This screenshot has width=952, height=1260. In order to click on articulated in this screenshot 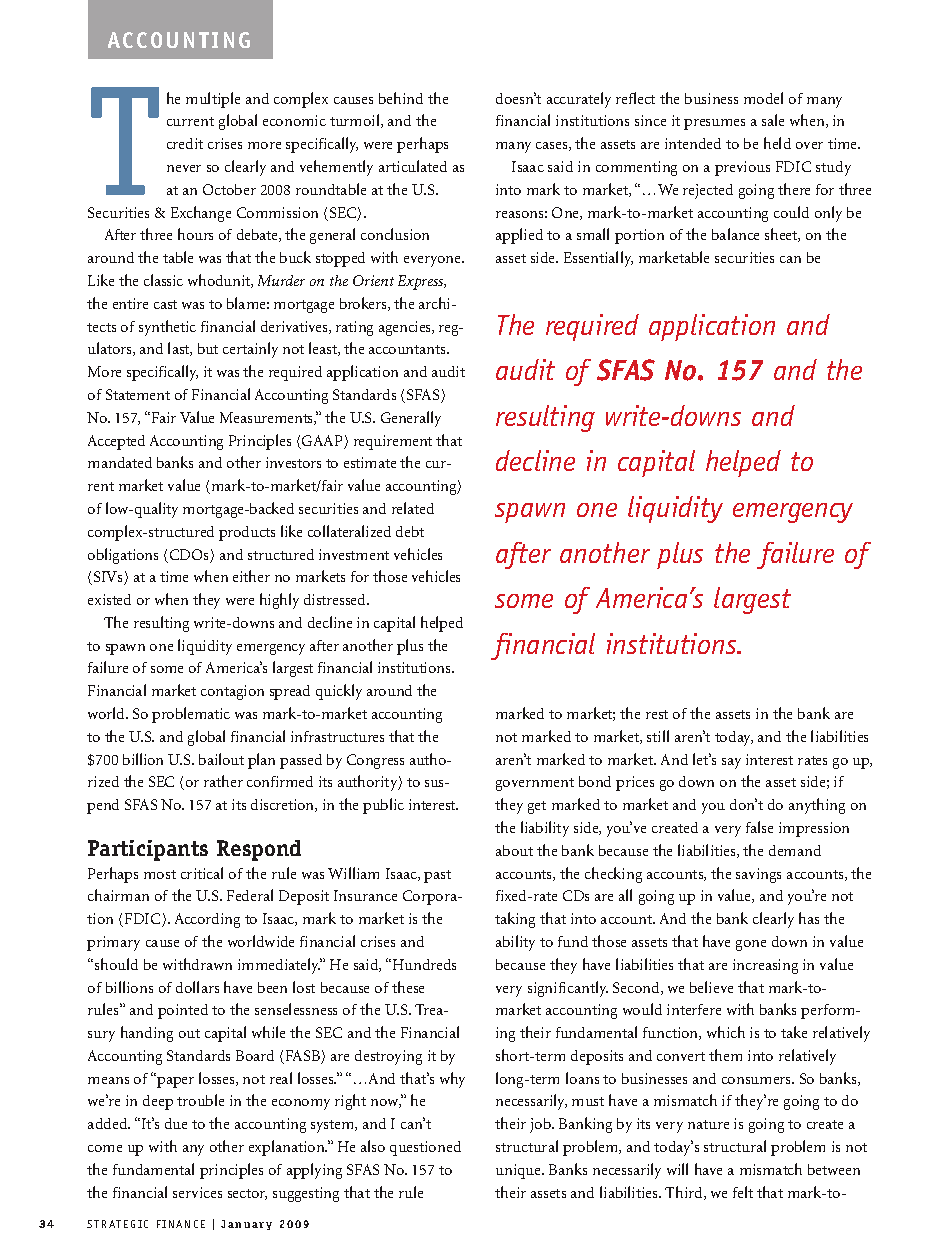, I will do `click(413, 166)`.
